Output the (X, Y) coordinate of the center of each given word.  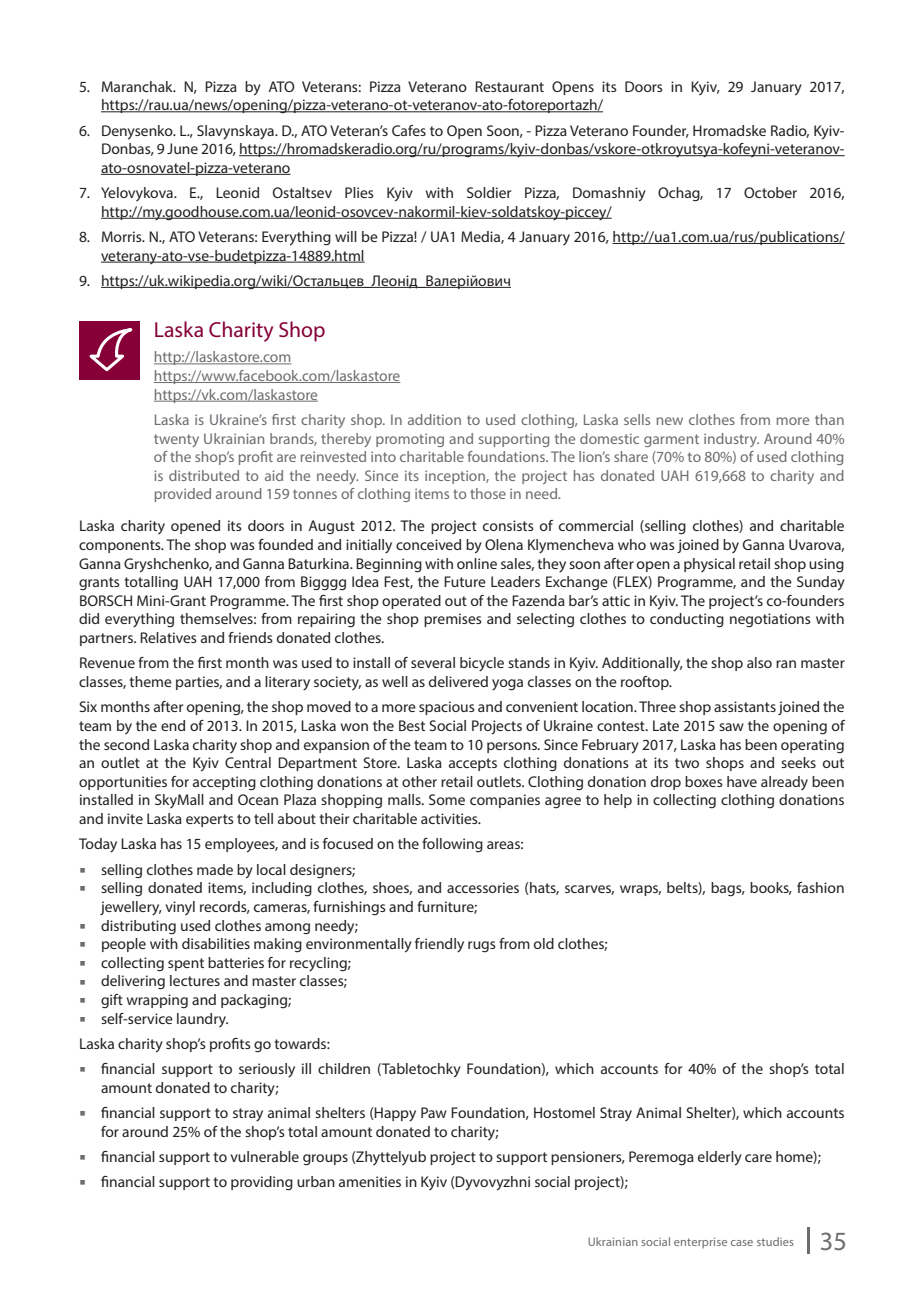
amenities (370, 1181)
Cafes (409, 130)
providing (262, 1183)
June (182, 148)
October (770, 192)
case (742, 1243)
